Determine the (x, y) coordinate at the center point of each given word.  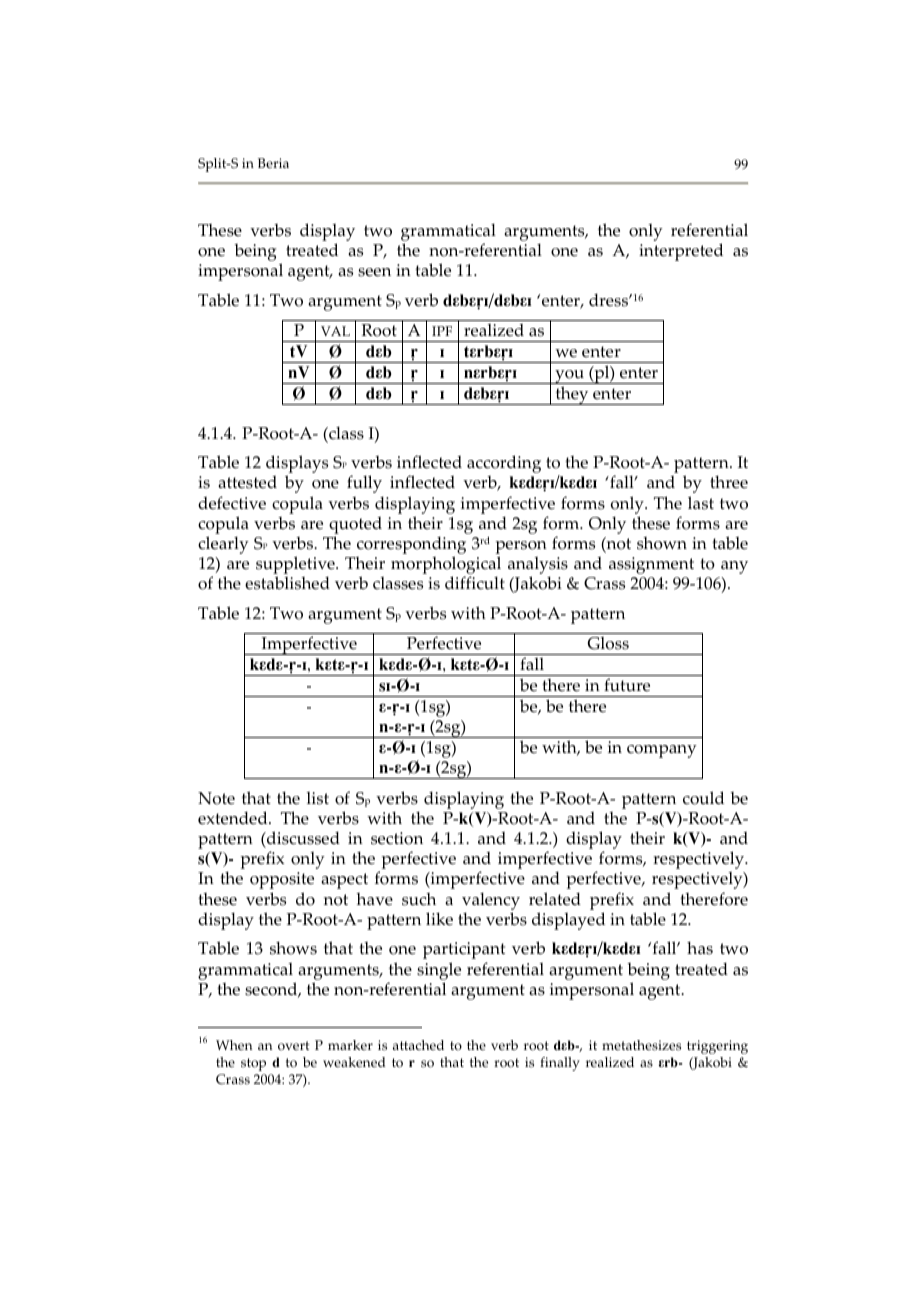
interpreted (681, 252)
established (287, 583)
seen (374, 272)
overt (294, 1046)
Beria (273, 163)
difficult (475, 583)
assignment (651, 565)
